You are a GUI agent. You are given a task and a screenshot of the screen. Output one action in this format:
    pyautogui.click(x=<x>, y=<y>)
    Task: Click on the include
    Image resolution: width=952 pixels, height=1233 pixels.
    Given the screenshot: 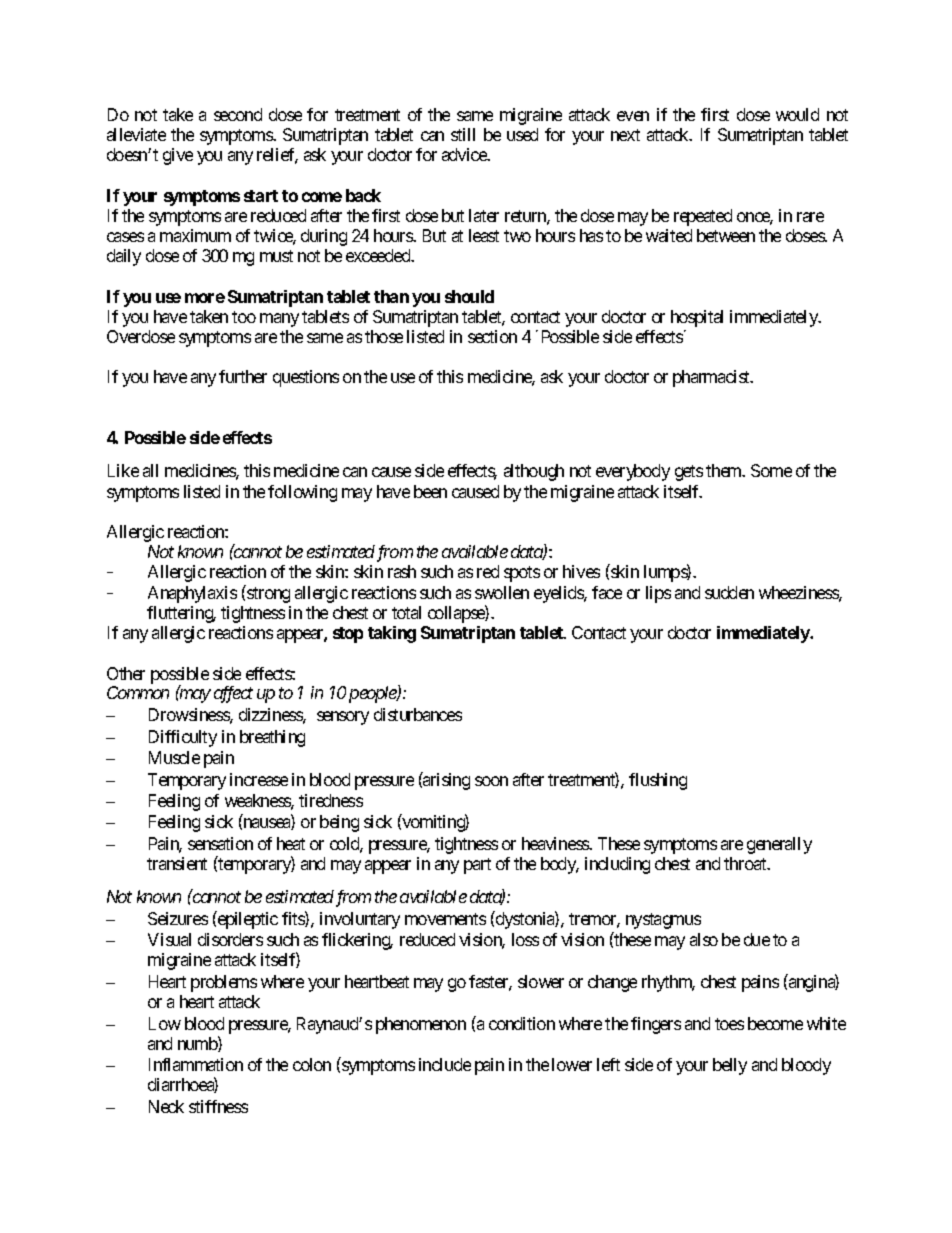 What is the action you would take?
    pyautogui.click(x=445, y=1064)
